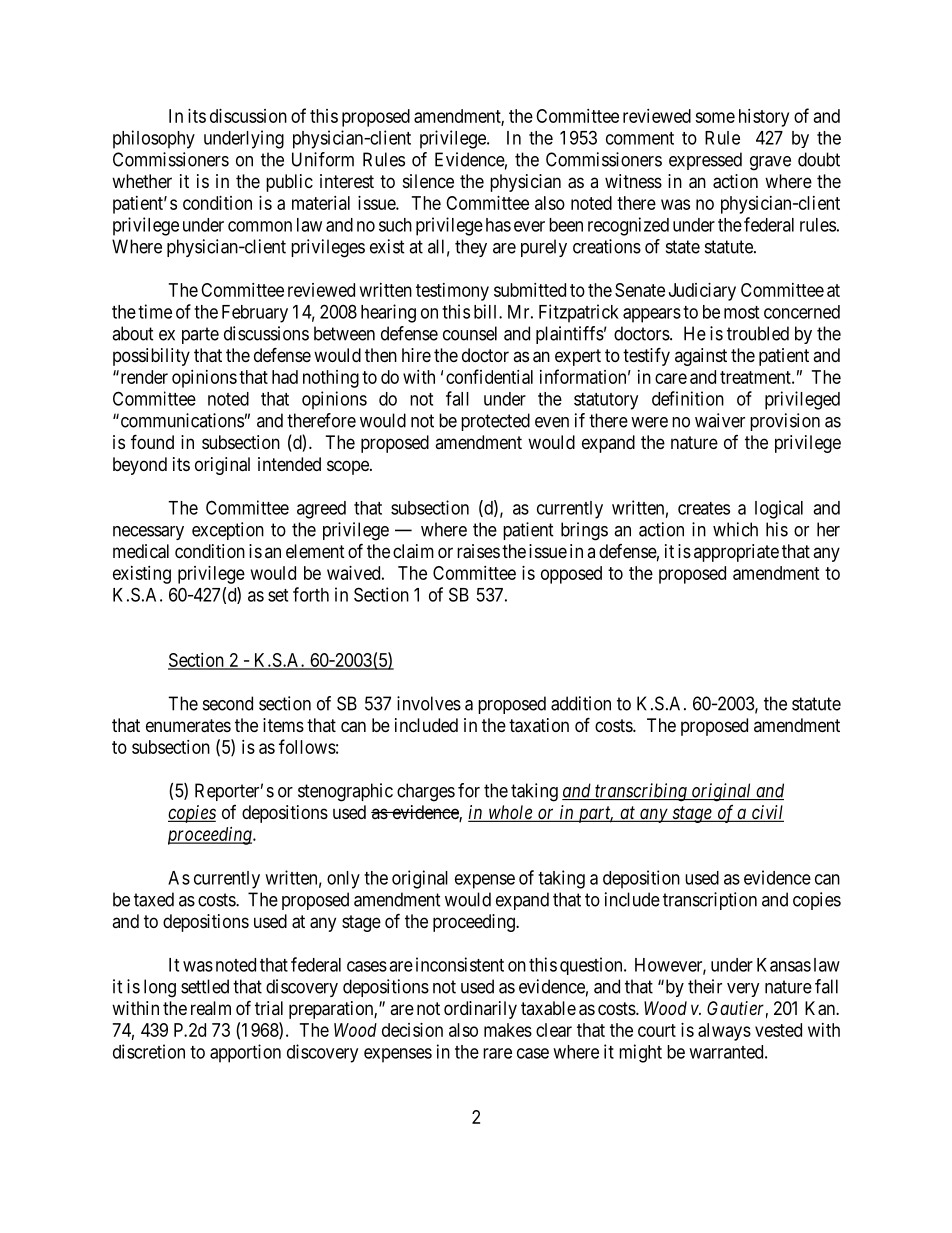 The image size is (952, 1233). Describe the element at coordinates (429, 703) in the page. I see `involves` at that location.
